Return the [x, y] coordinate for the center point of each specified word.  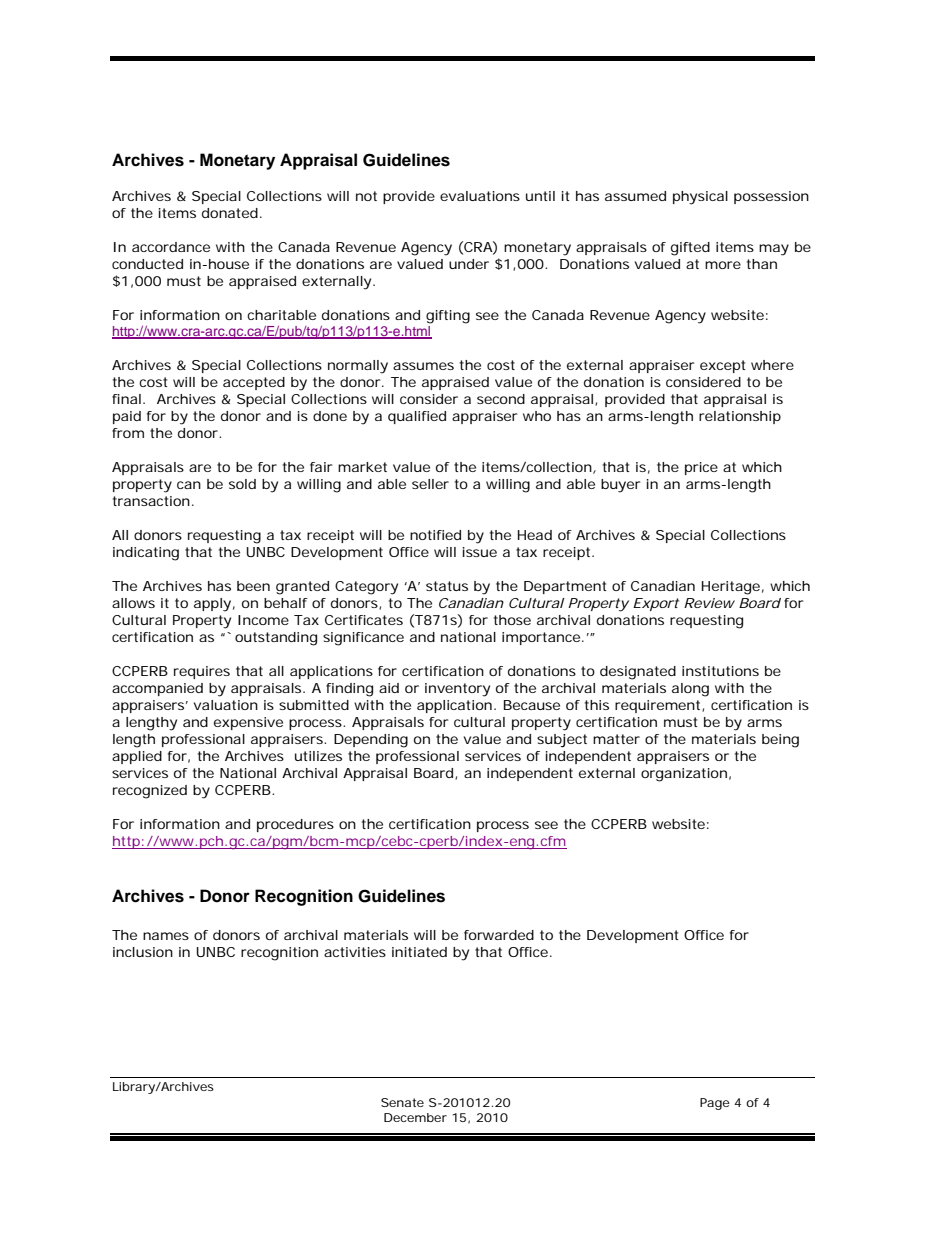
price [701, 468]
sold [242, 484]
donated [230, 213]
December [415, 1117]
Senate [402, 1102]
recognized [150, 792]
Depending [371, 741]
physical [700, 198]
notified [435, 535]
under [469, 264]
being [780, 741]
